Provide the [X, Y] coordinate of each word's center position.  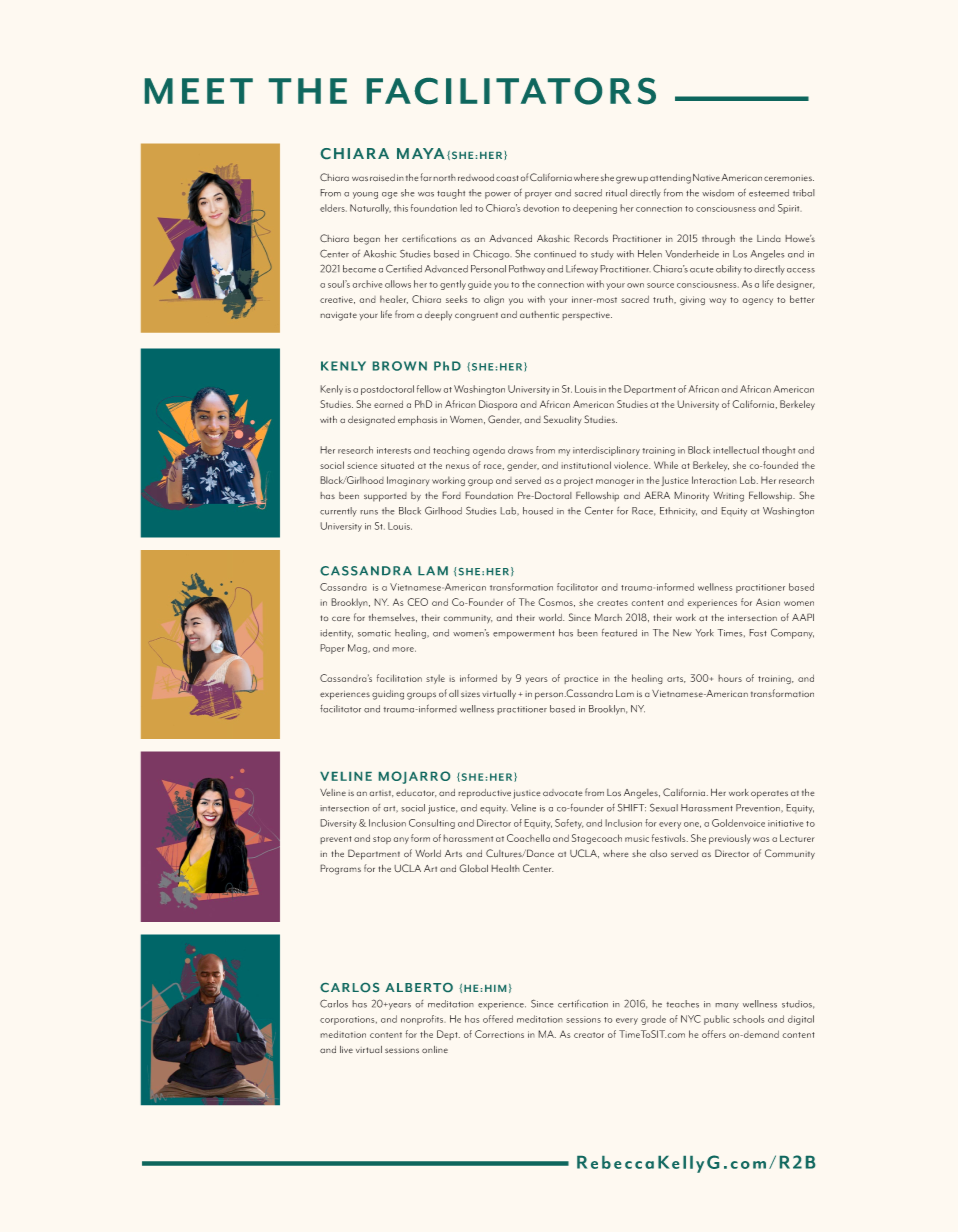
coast [507, 178]
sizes [470, 694]
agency [757, 301]
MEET [199, 91]
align [494, 300]
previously [730, 839]
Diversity [338, 824]
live [346, 1049]
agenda [489, 451]
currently [338, 512]
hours [730, 678]
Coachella [528, 838]
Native [706, 177]
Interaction [714, 480]
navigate [338, 316]
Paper [332, 649]
